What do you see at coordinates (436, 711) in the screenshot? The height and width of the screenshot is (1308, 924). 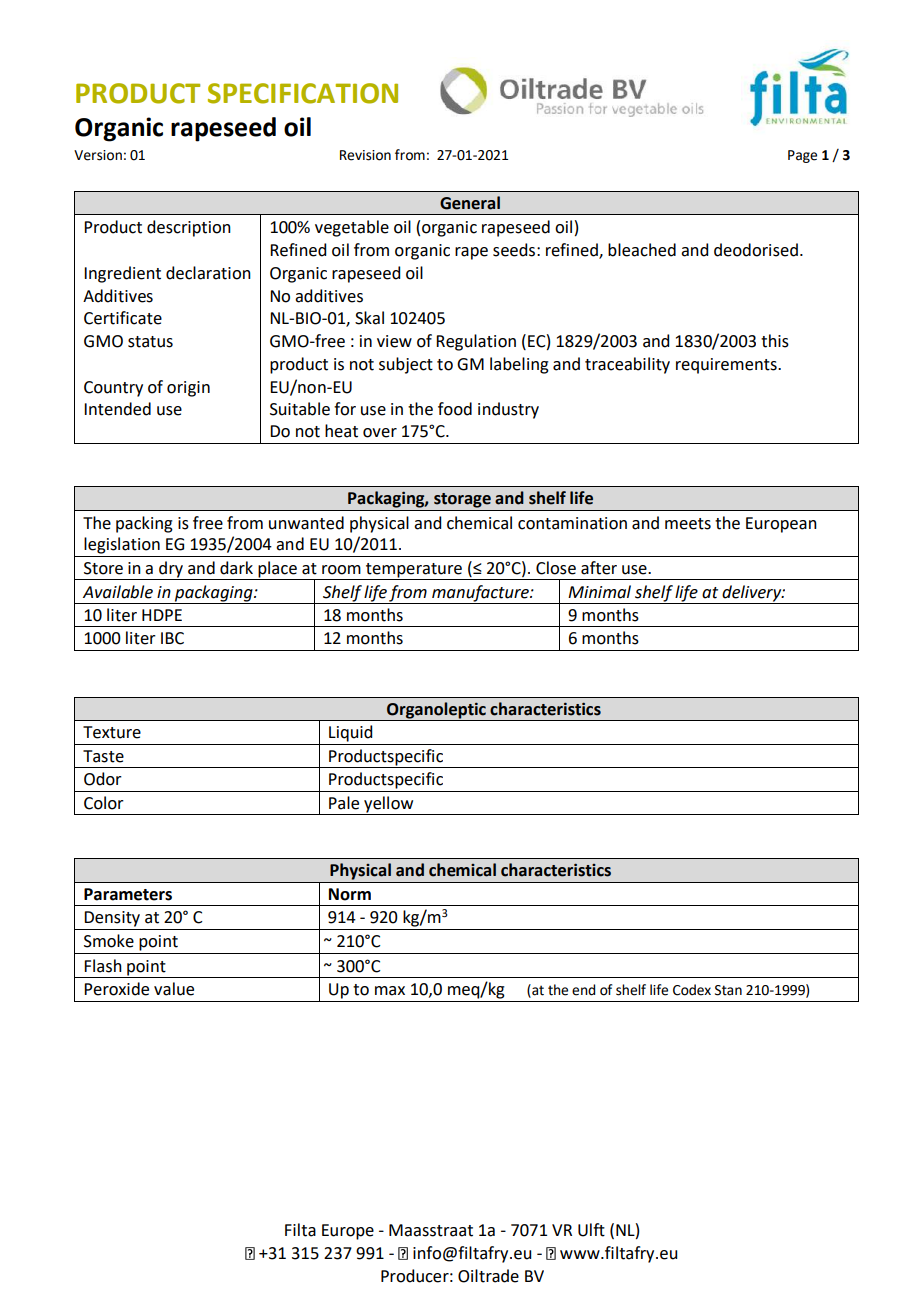 I see `Organoleptic` at bounding box center [436, 711].
